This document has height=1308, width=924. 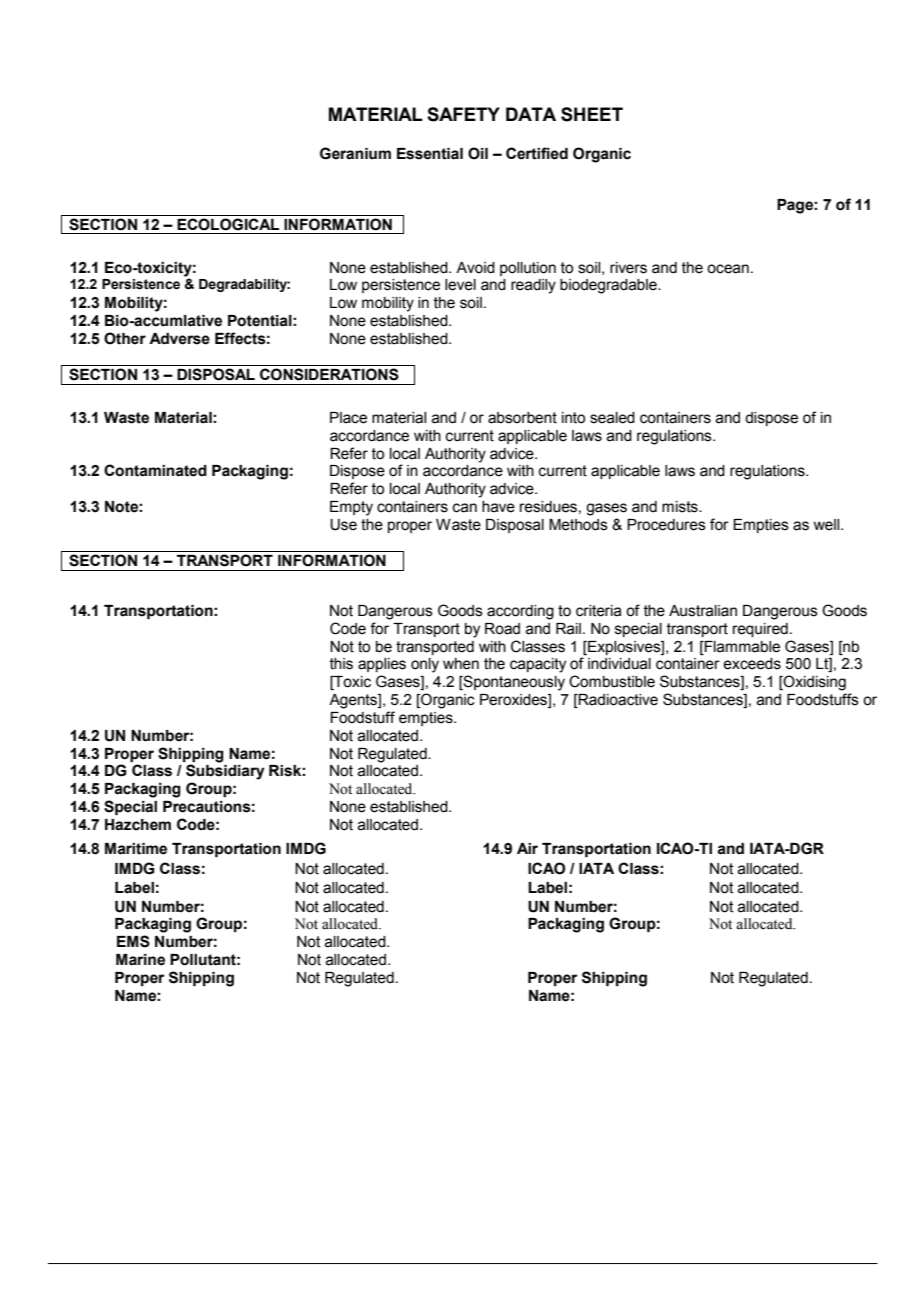 I want to click on Contaminated, so click(x=155, y=470).
